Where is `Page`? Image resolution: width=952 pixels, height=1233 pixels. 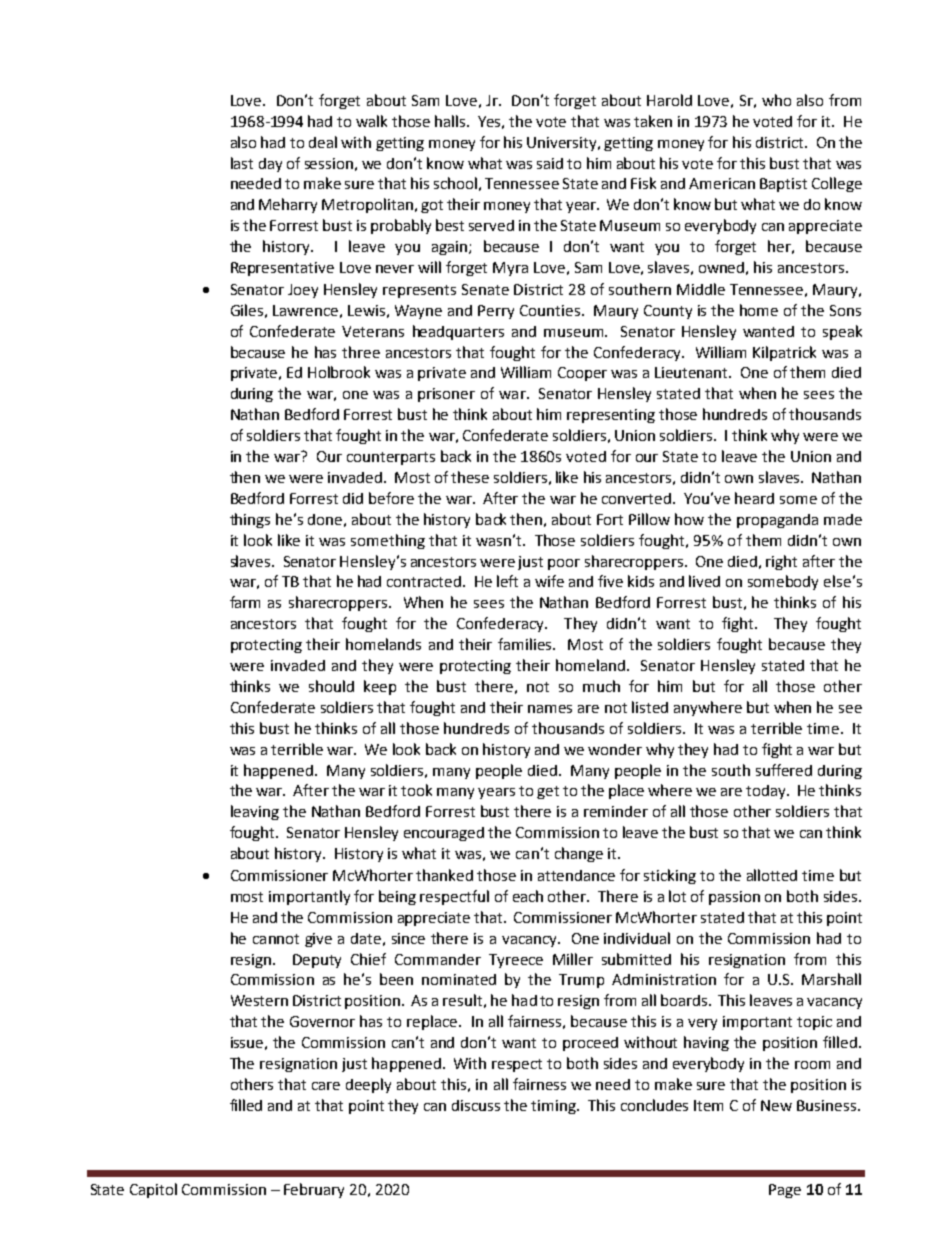 Page is located at coordinates (785, 1191).
